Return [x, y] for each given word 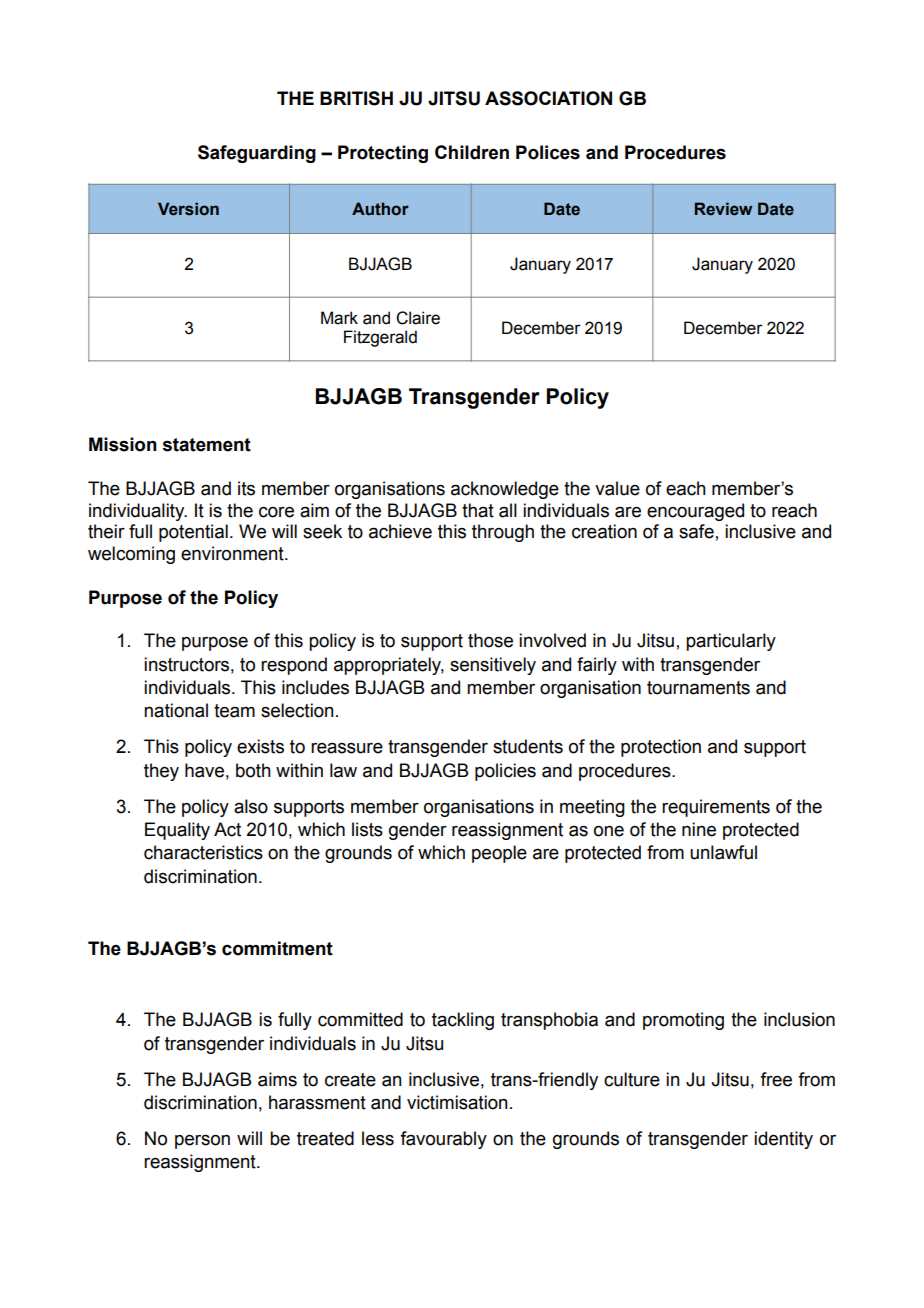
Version [188, 209]
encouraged [695, 512]
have [204, 770]
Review [723, 209]
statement [207, 445]
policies [505, 772]
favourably [443, 1140]
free [776, 1079]
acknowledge [505, 490]
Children [472, 152]
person [202, 1142]
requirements [716, 808]
